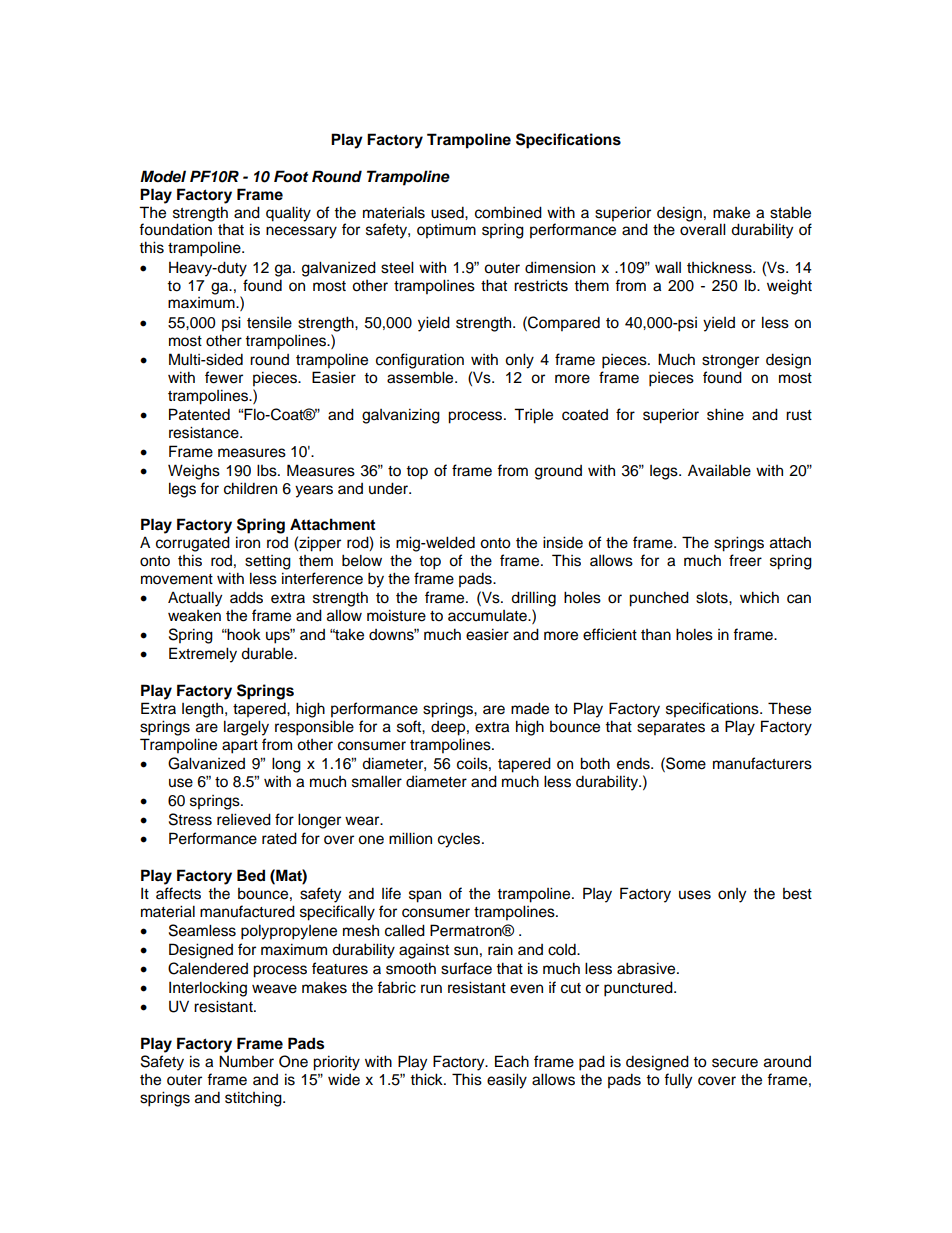  What do you see at coordinates (205, 432) in the screenshot?
I see `resistance` at bounding box center [205, 432].
